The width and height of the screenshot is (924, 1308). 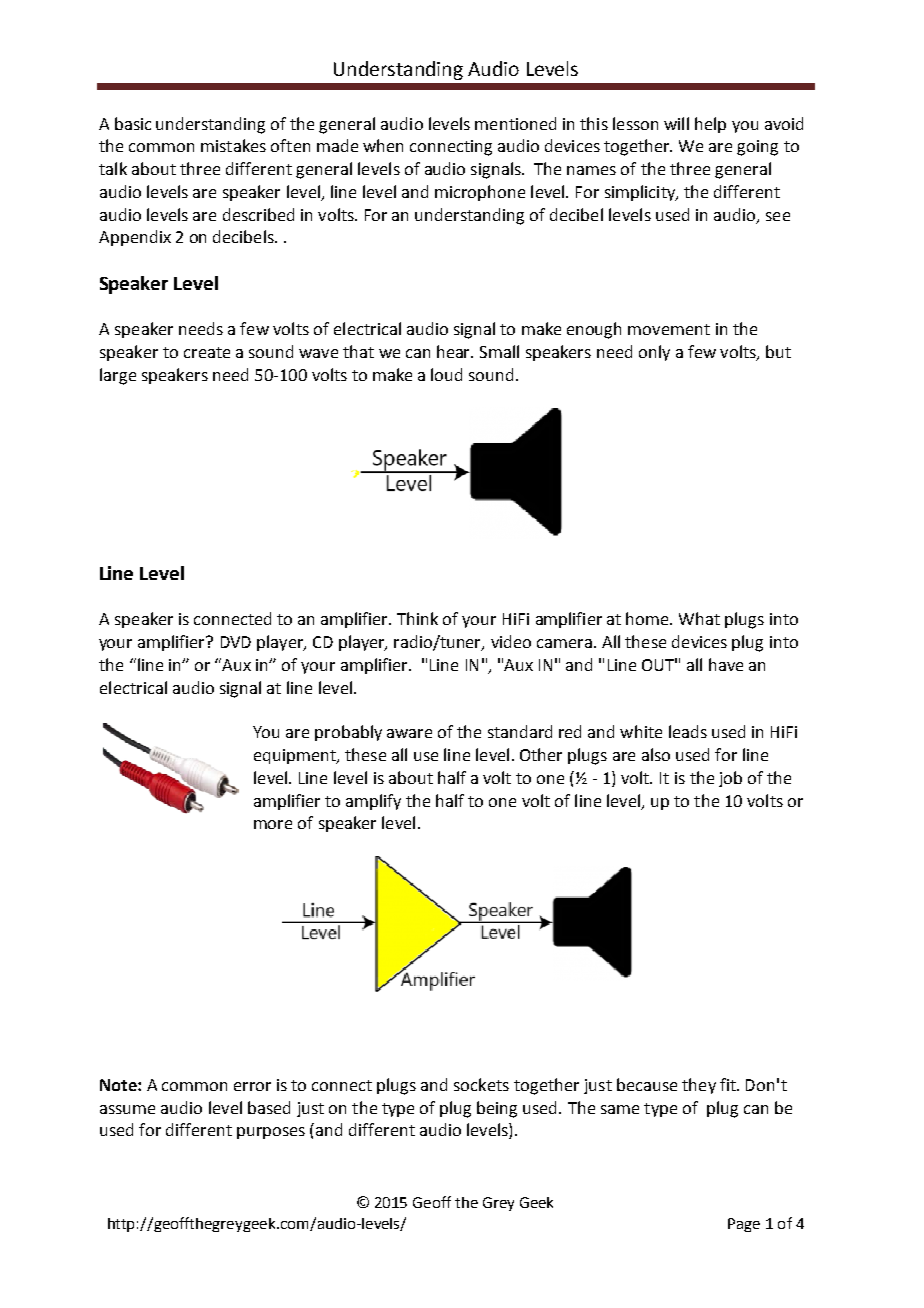 What do you see at coordinates (233, 145) in the screenshot?
I see `mistakes` at bounding box center [233, 145].
